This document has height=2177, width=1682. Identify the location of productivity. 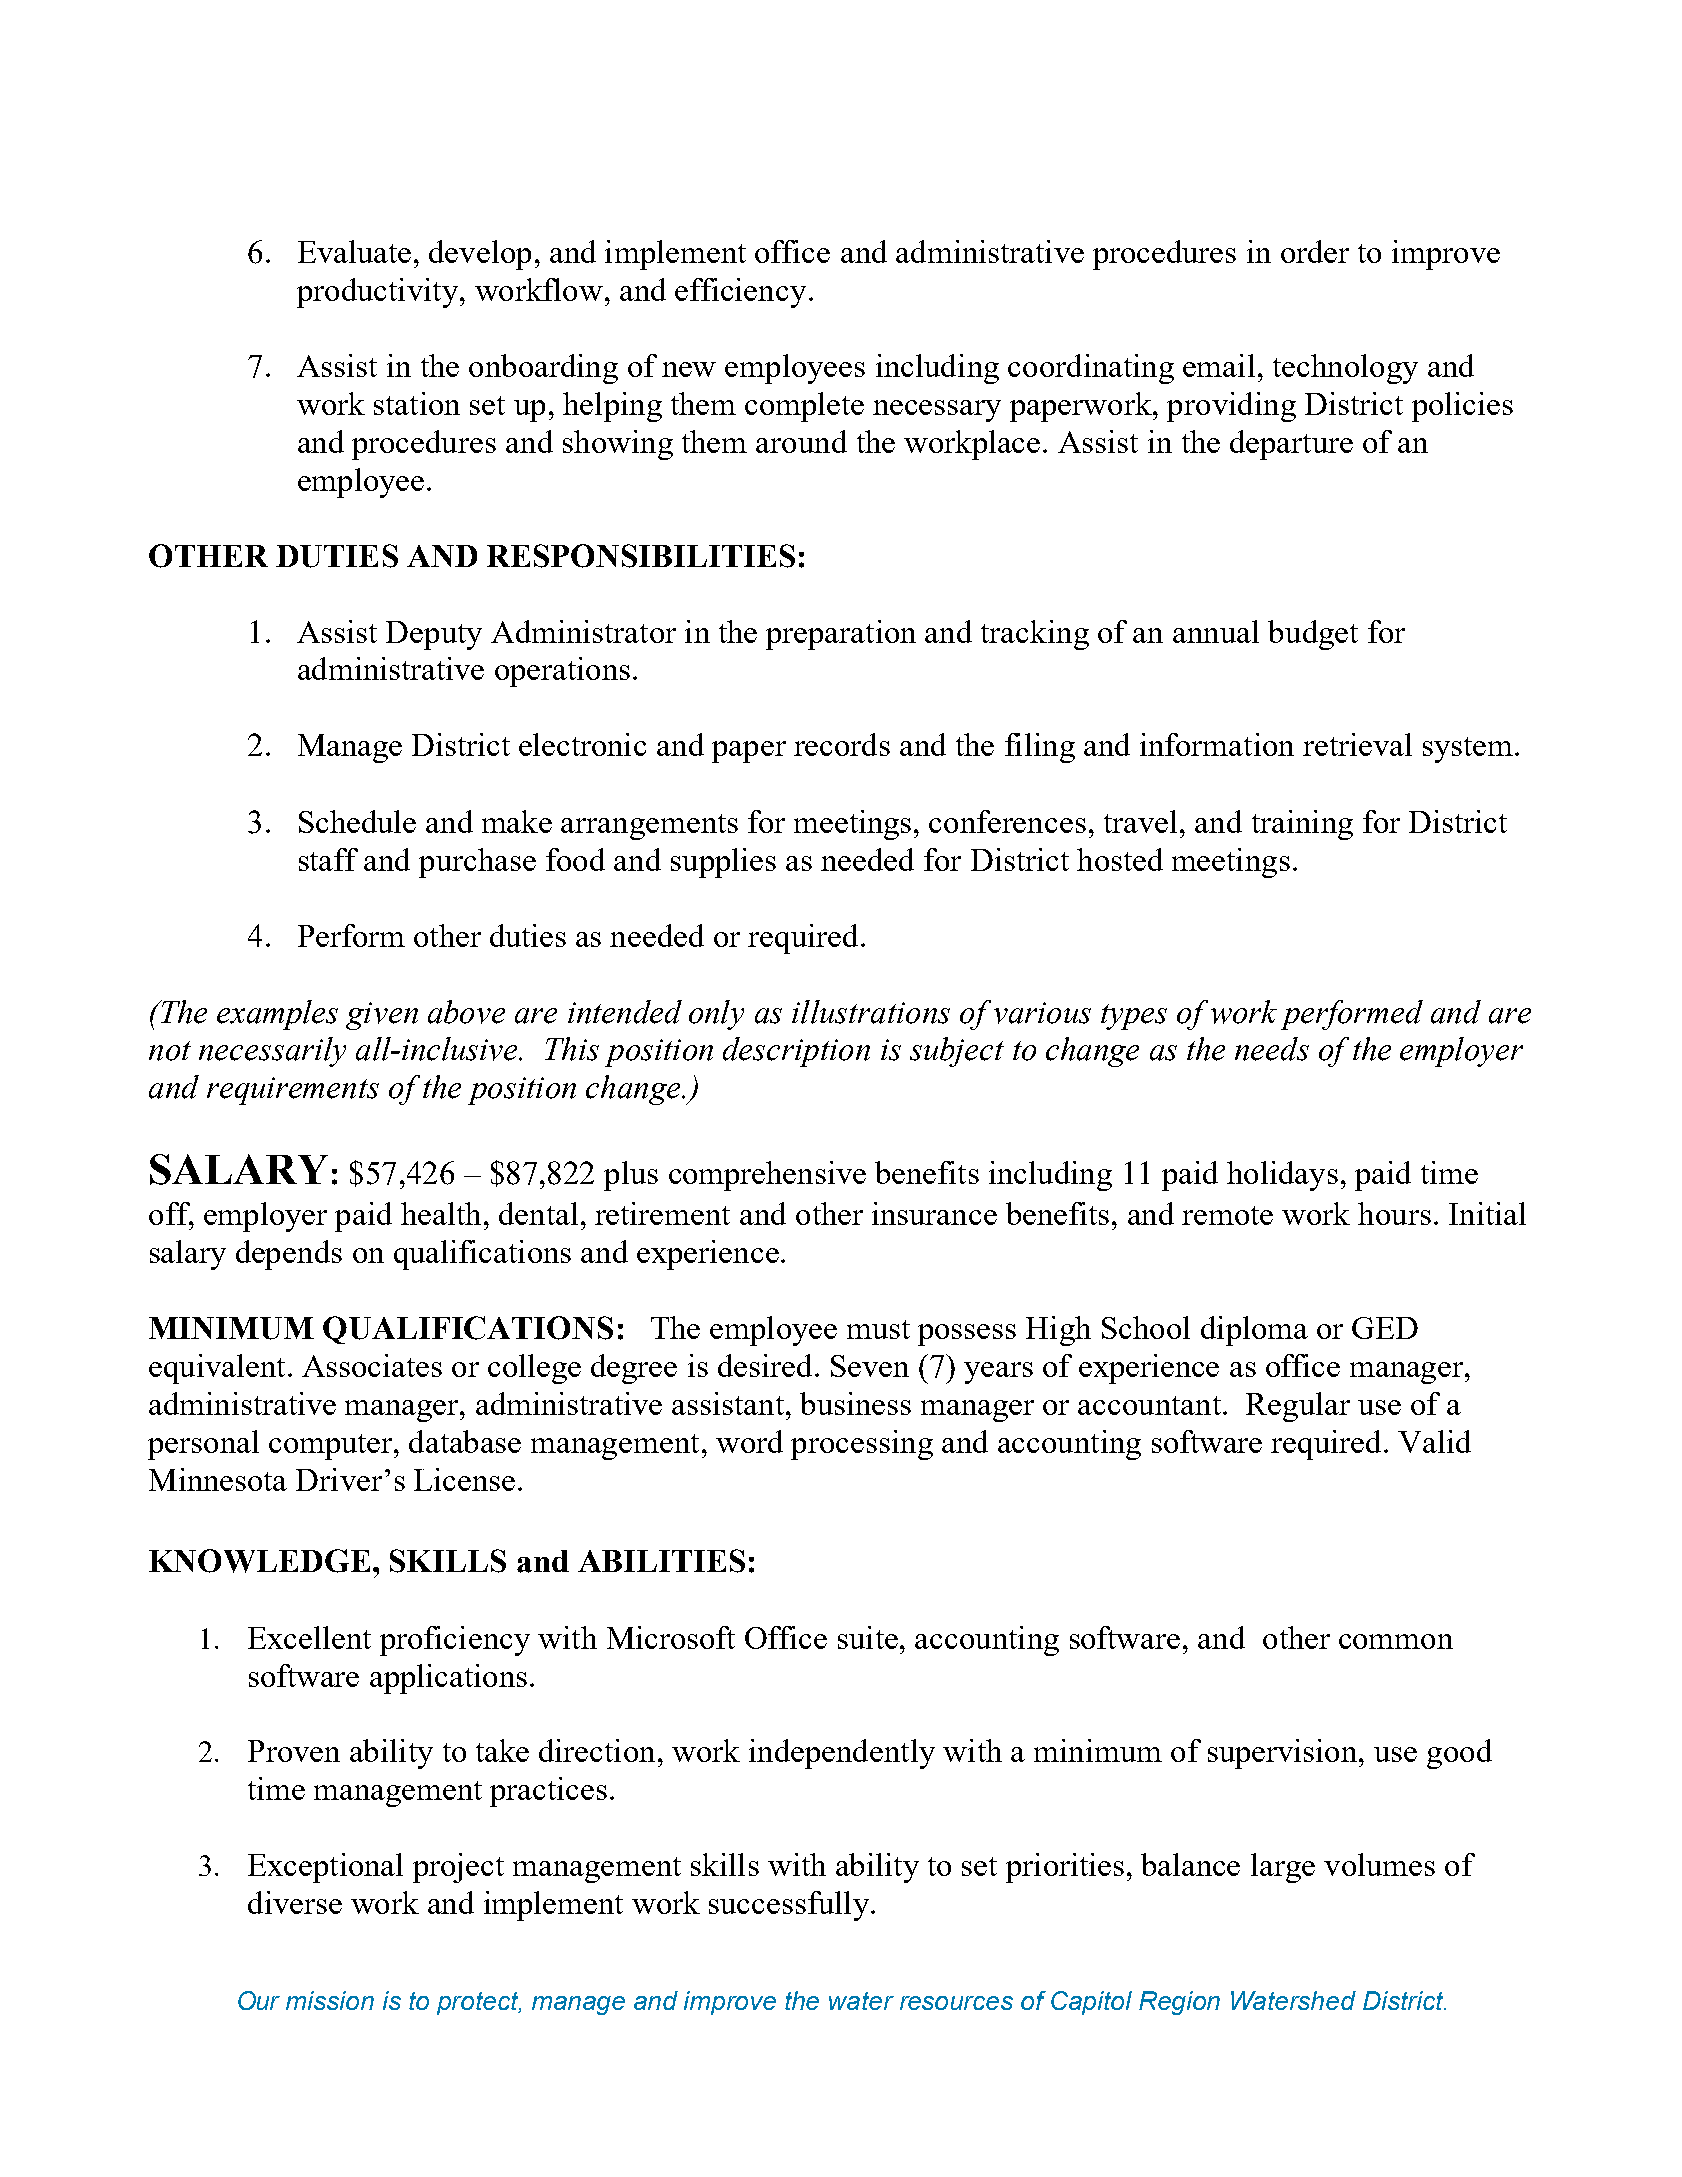
(377, 293).
